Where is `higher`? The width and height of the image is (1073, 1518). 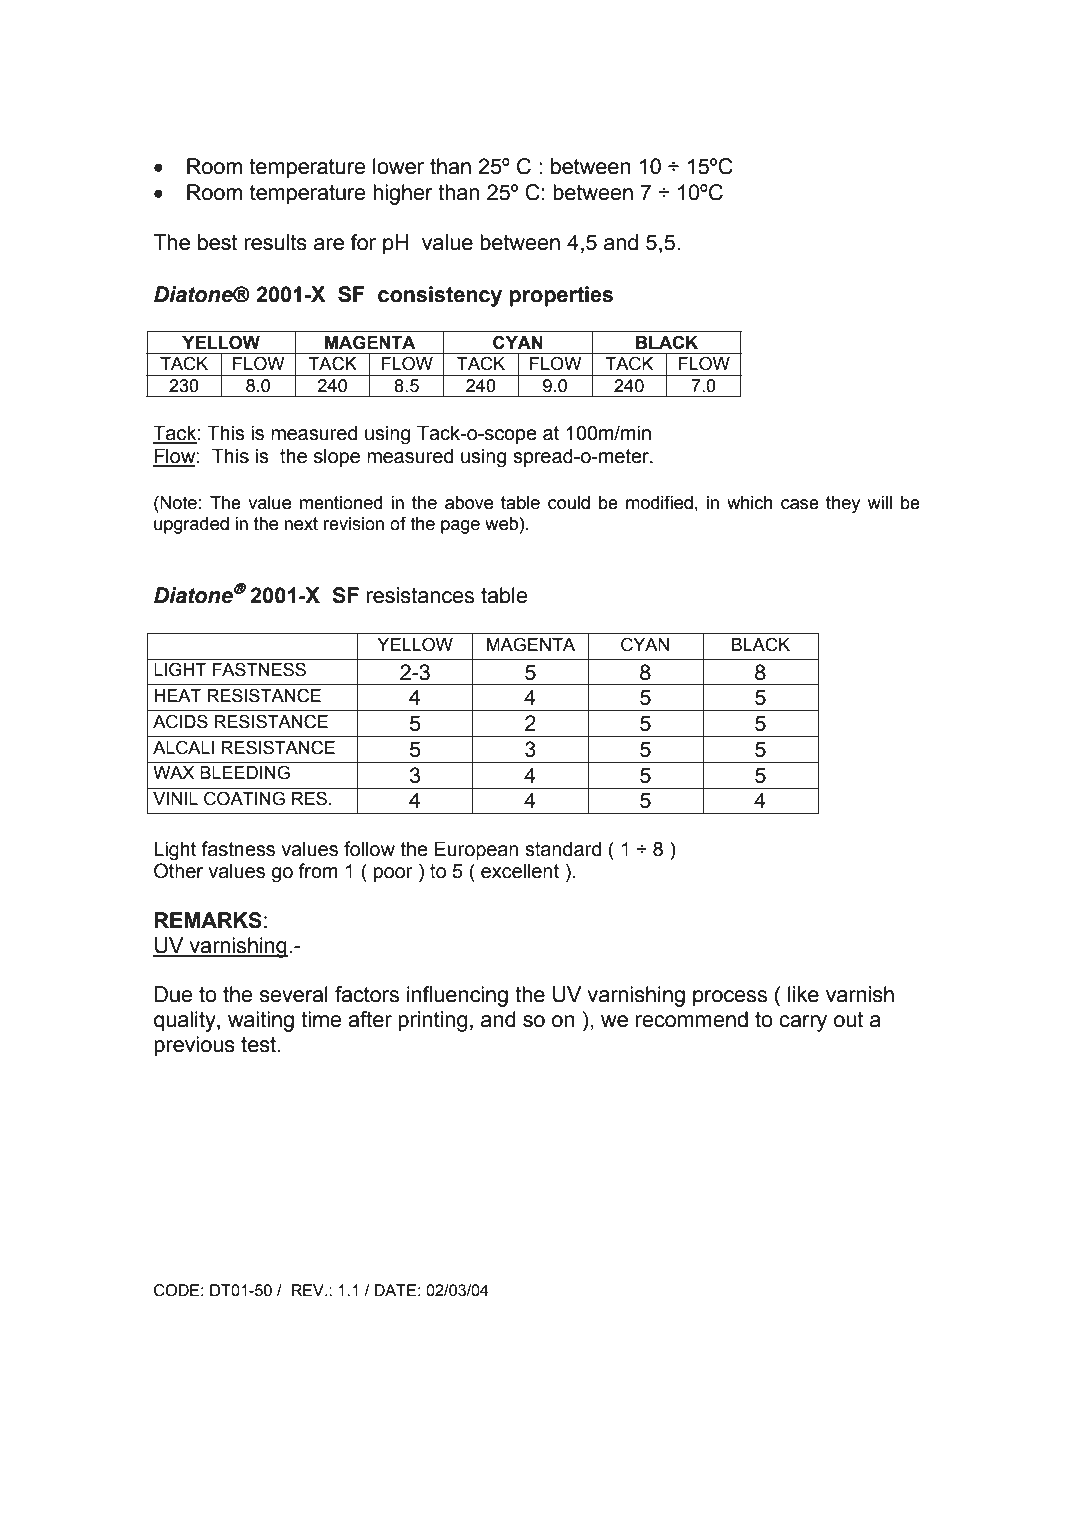
higher is located at coordinates (403, 194).
